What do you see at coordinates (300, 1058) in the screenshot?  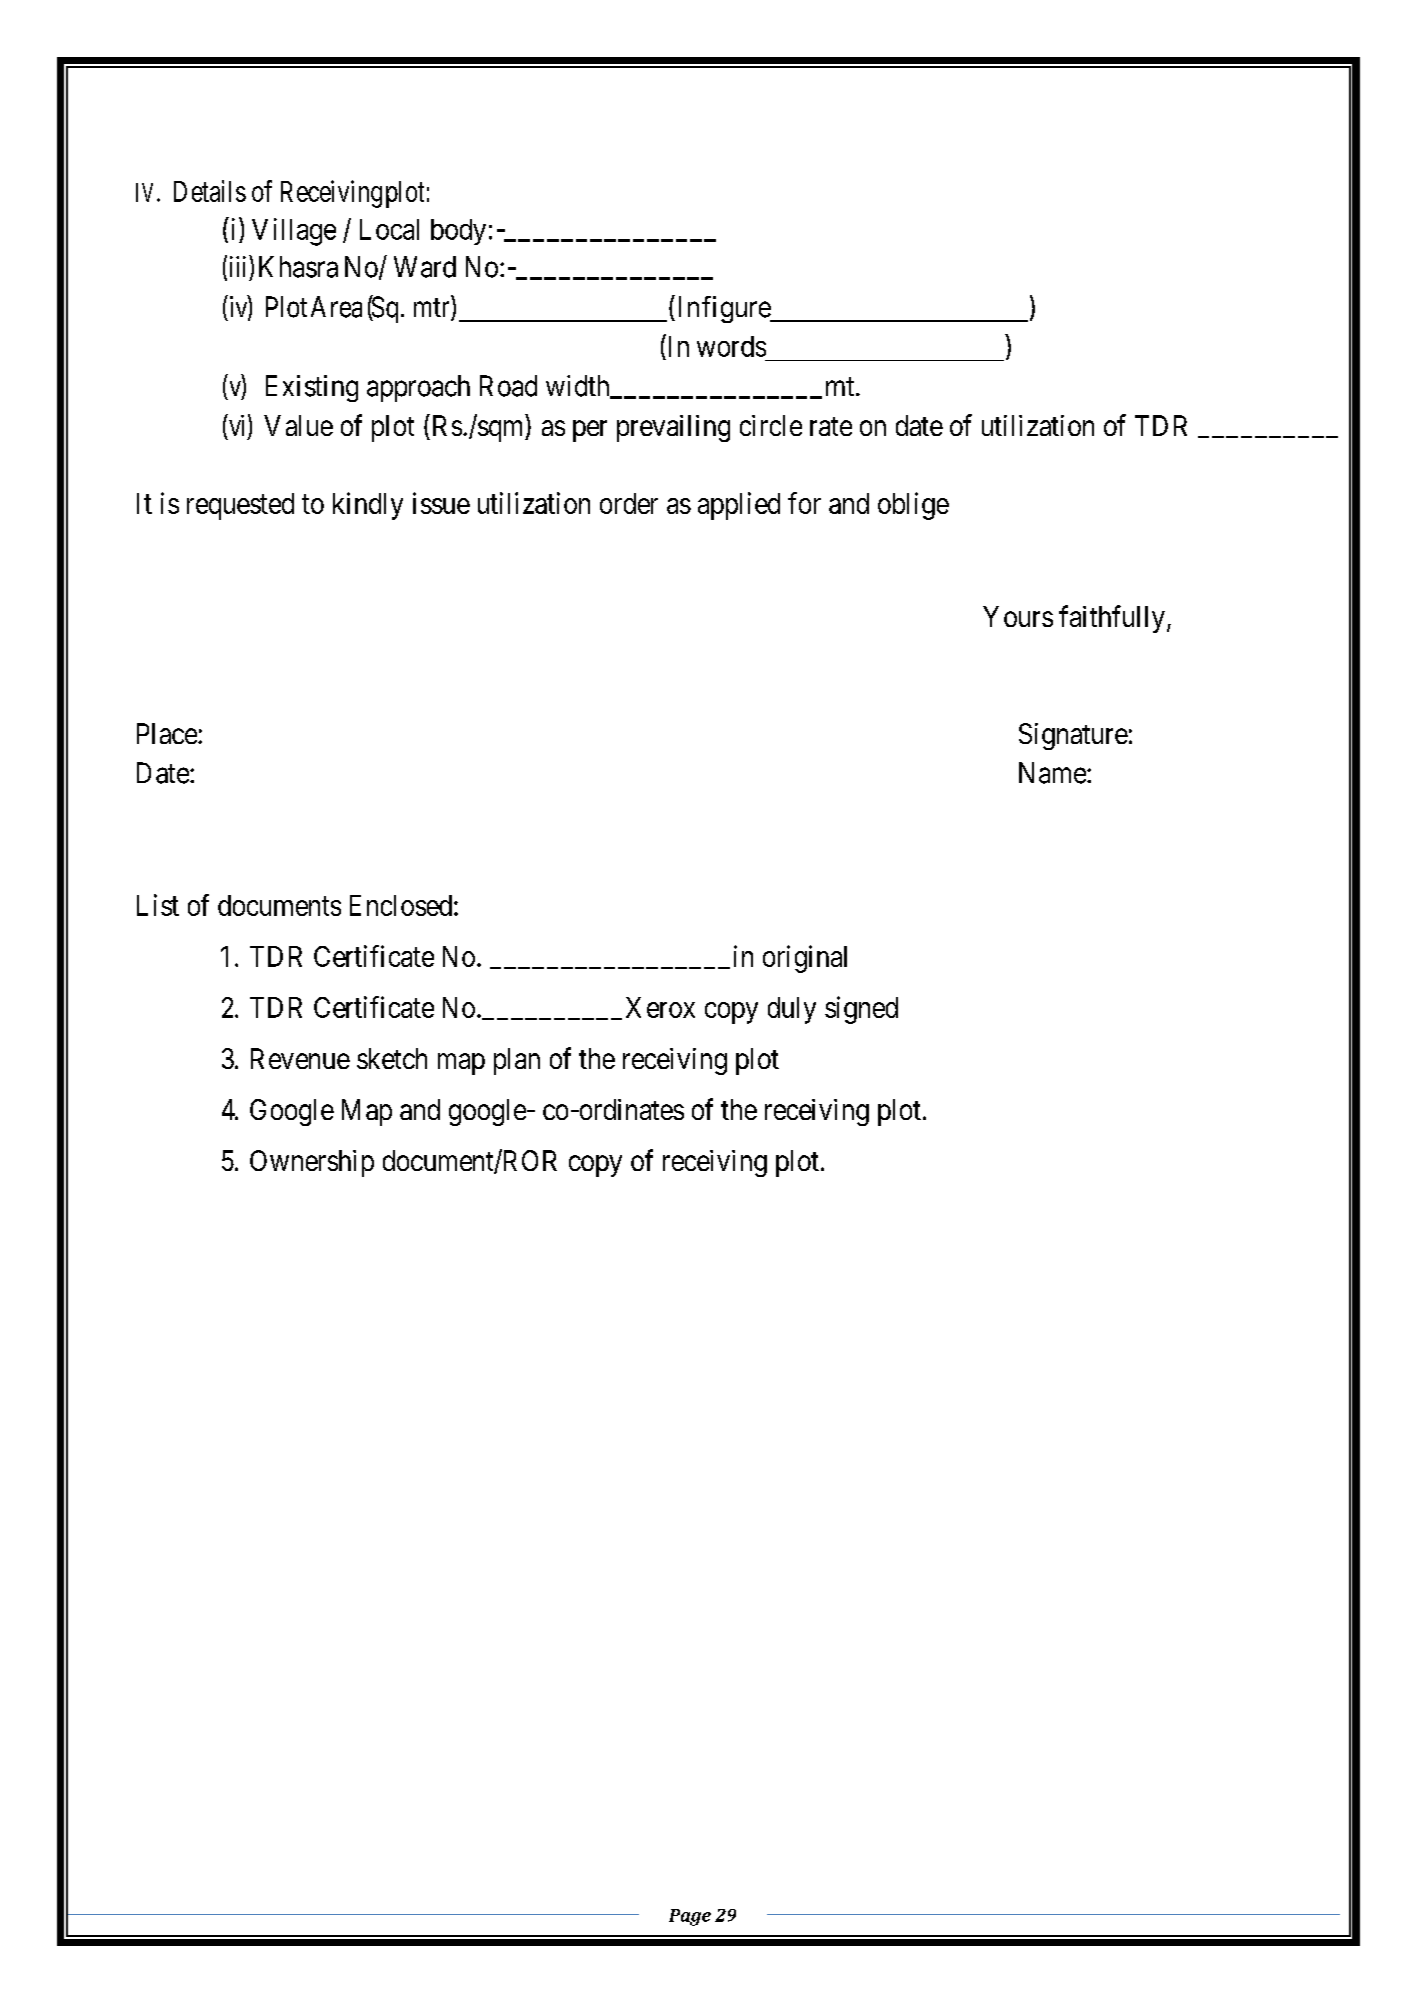 I see `Revenue` at bounding box center [300, 1058].
